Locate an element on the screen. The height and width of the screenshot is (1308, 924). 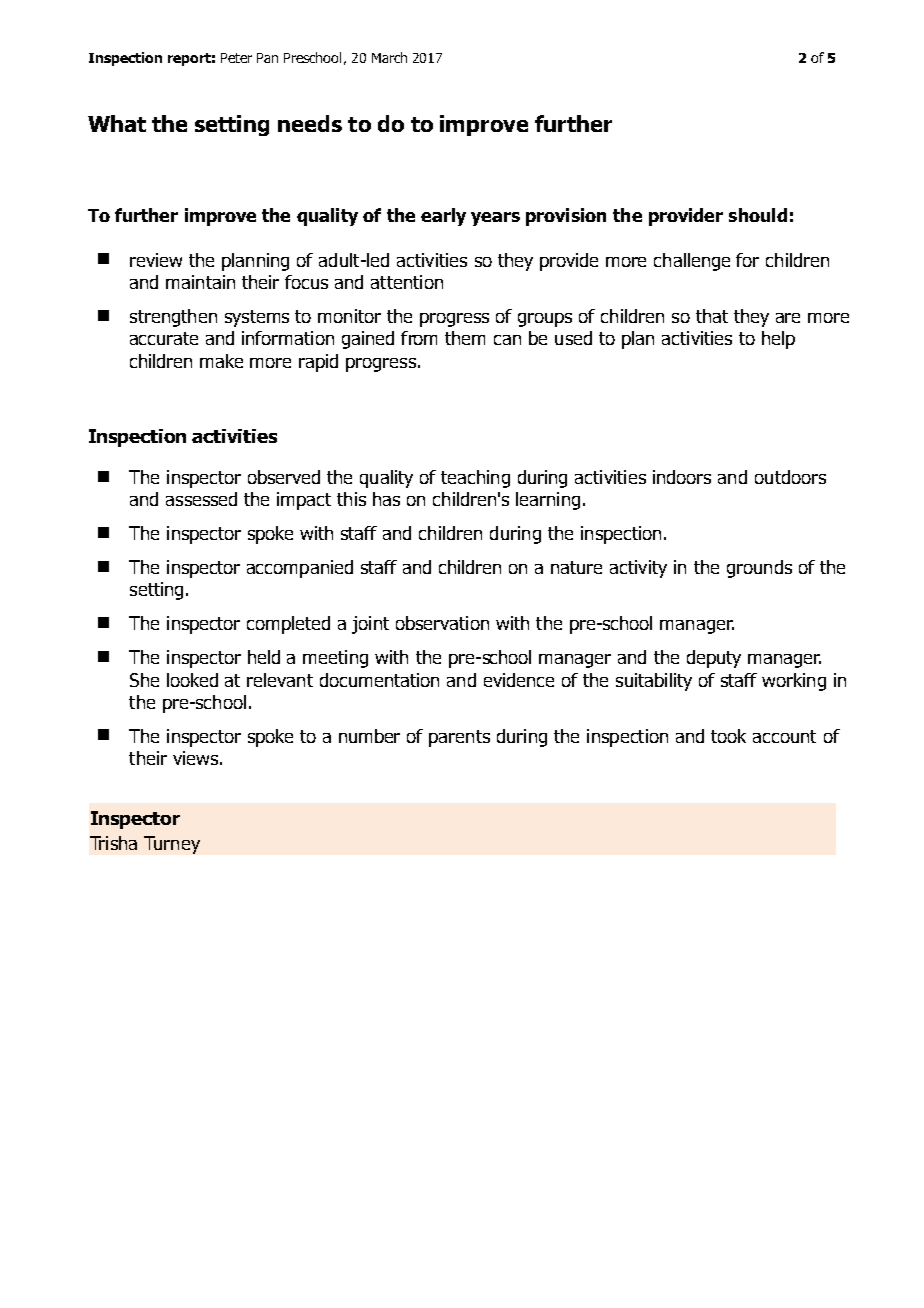
looked is located at coordinates (192, 680).
